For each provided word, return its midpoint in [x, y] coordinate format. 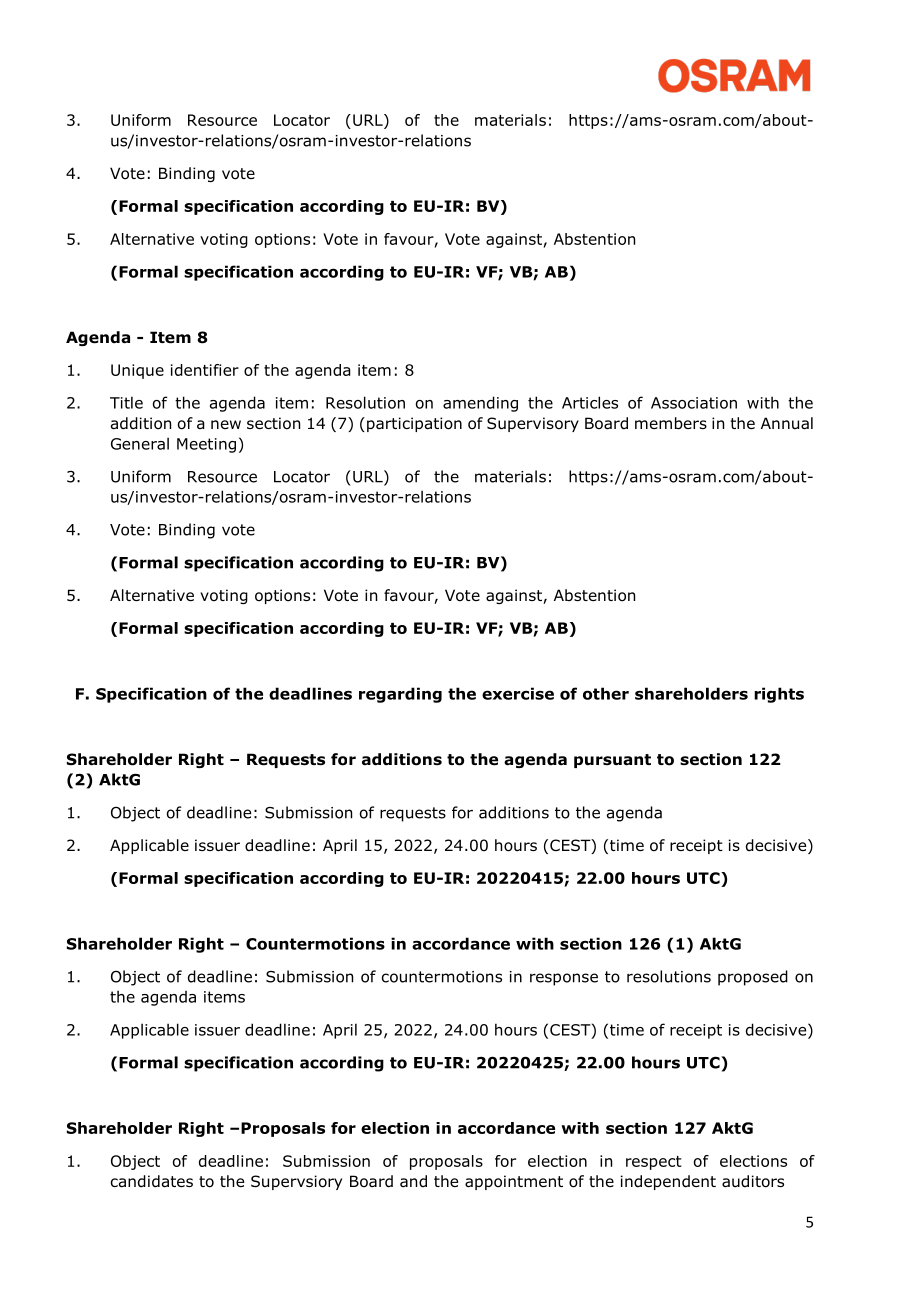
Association [694, 403]
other [606, 693]
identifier [205, 370]
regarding [400, 695]
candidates [152, 1181]
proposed [753, 978]
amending [480, 404]
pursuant [612, 761]
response [564, 979]
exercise [518, 693]
